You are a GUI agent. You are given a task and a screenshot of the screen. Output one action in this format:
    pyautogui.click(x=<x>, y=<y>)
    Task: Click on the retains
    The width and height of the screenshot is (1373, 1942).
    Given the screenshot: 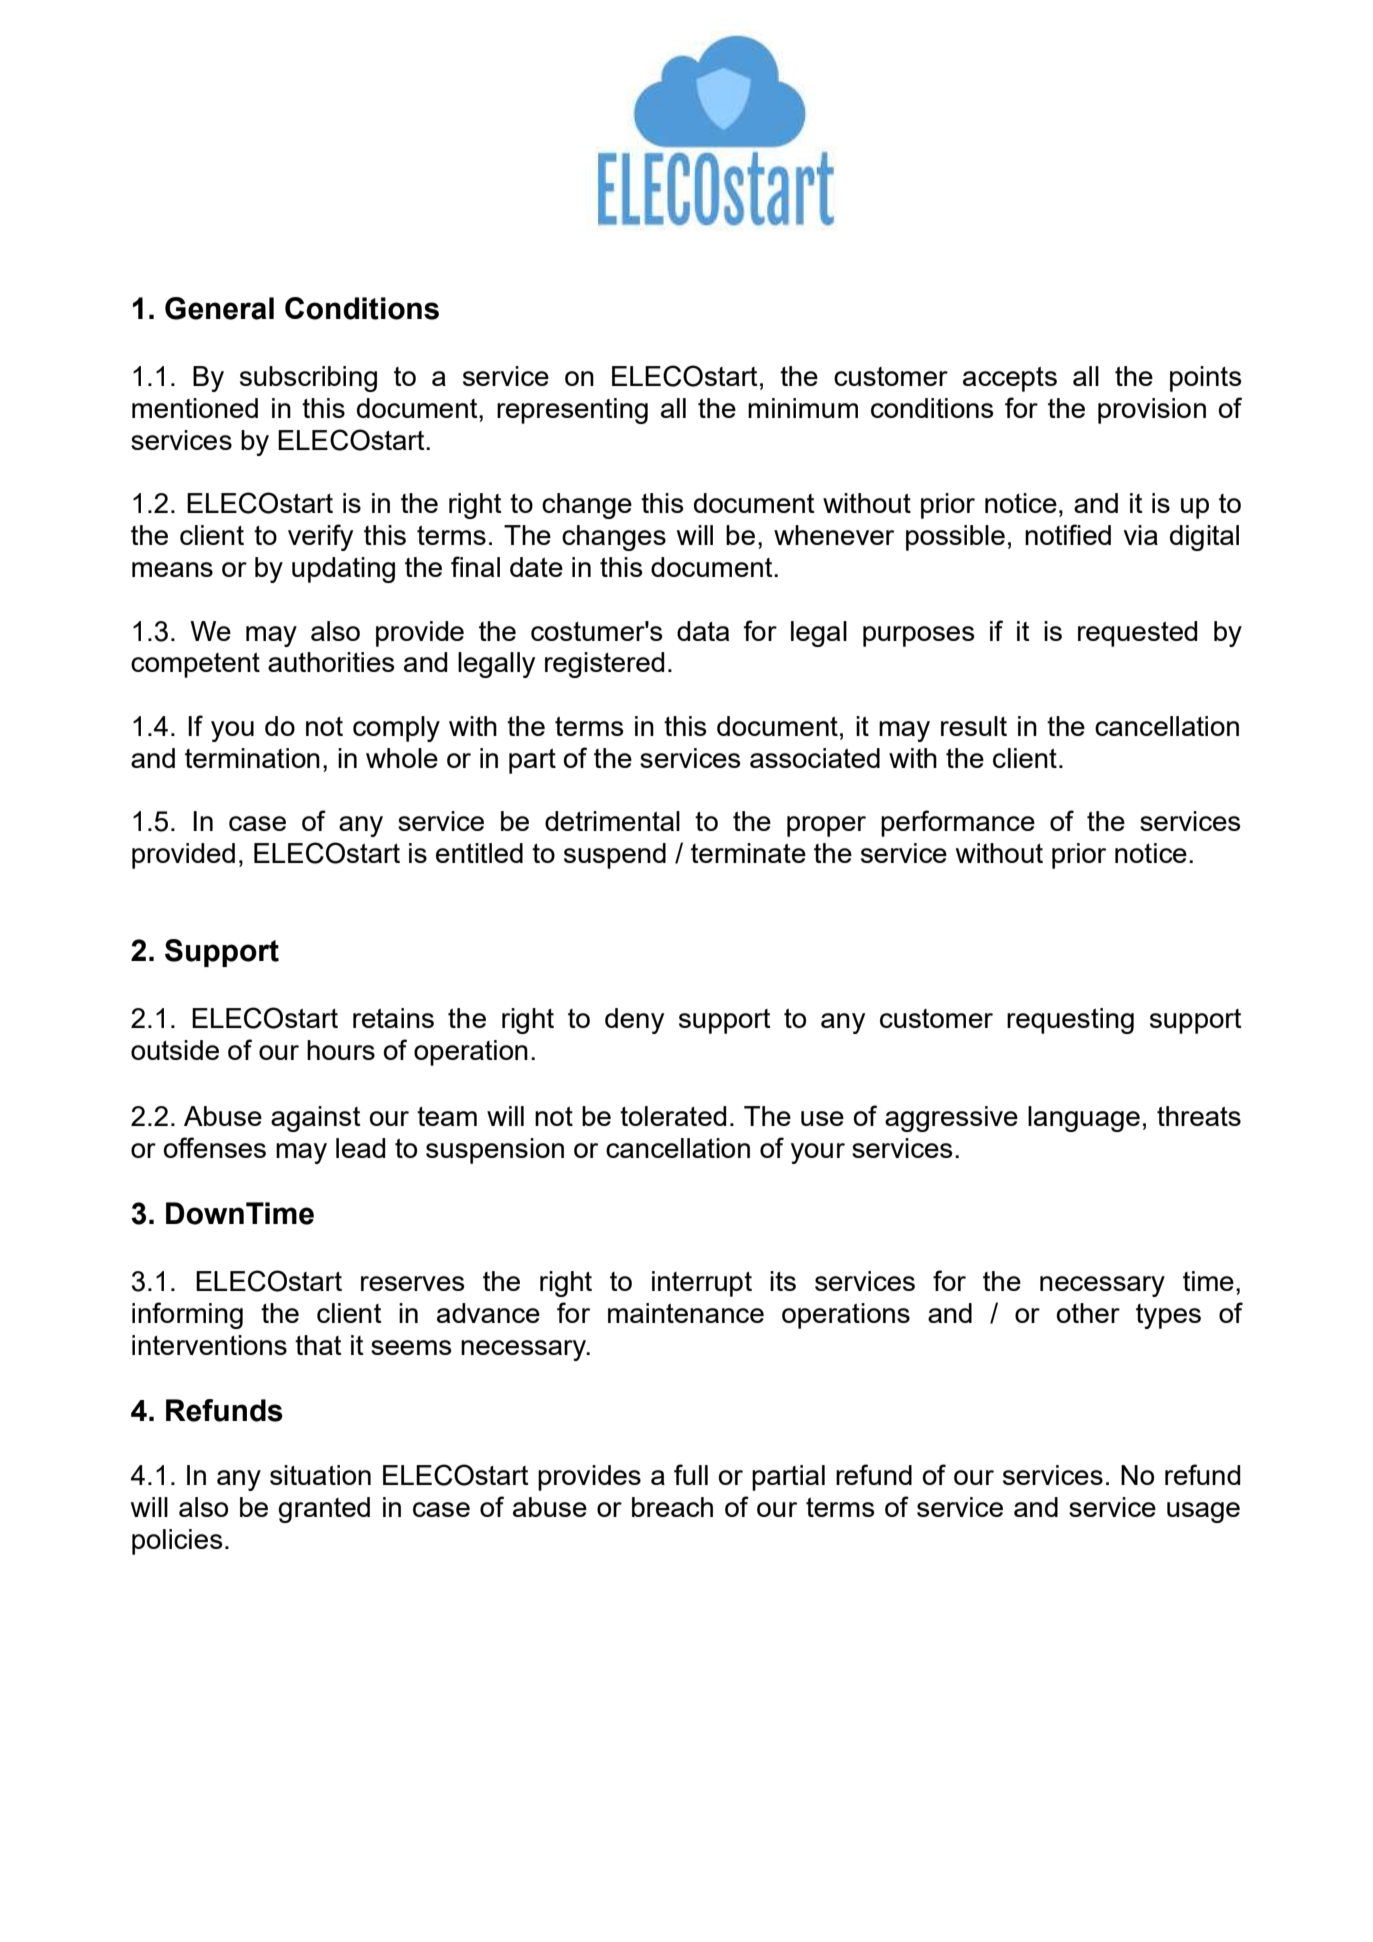 What is the action you would take?
    pyautogui.click(x=393, y=1018)
